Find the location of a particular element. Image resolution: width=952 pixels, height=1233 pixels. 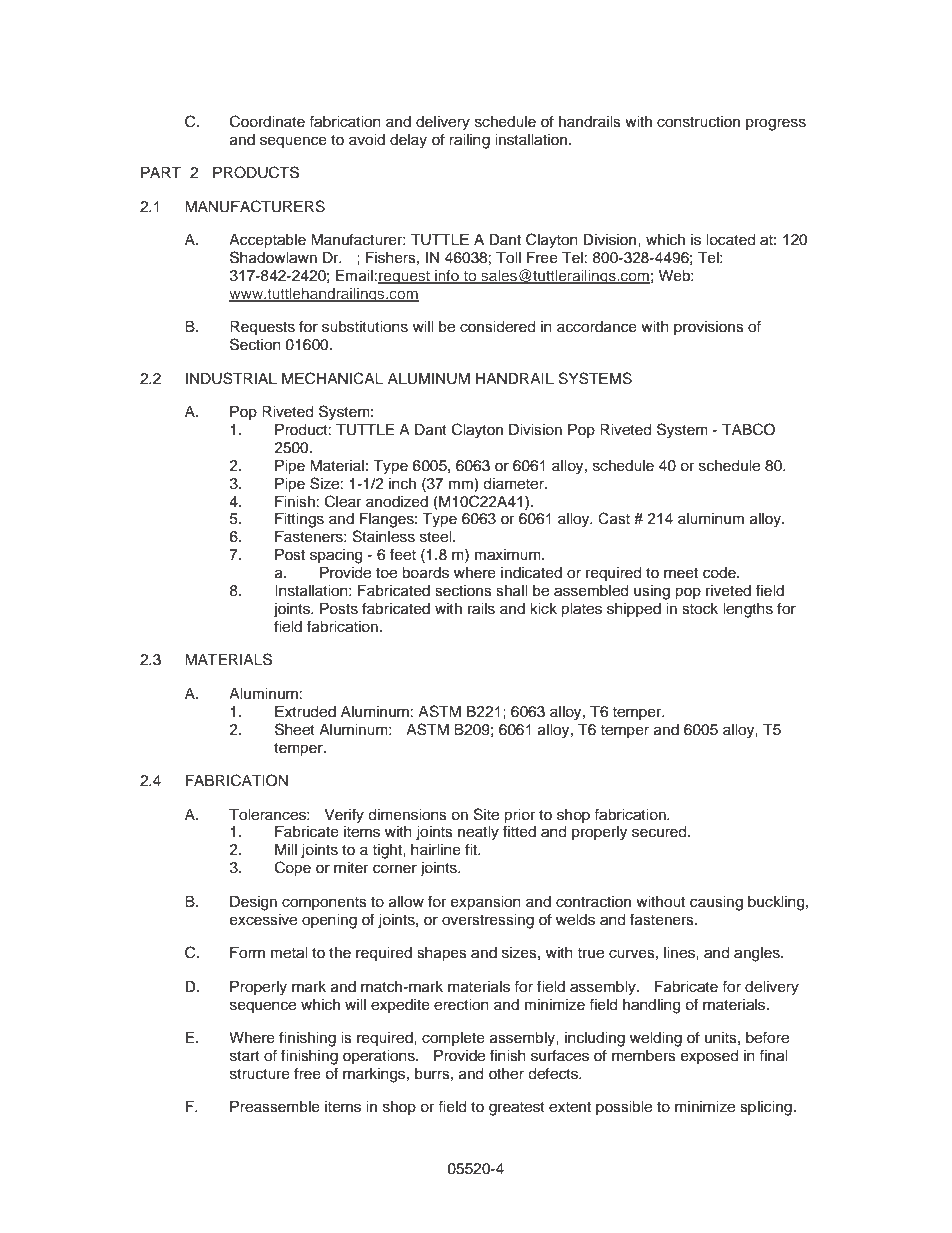

construction is located at coordinates (698, 122).
